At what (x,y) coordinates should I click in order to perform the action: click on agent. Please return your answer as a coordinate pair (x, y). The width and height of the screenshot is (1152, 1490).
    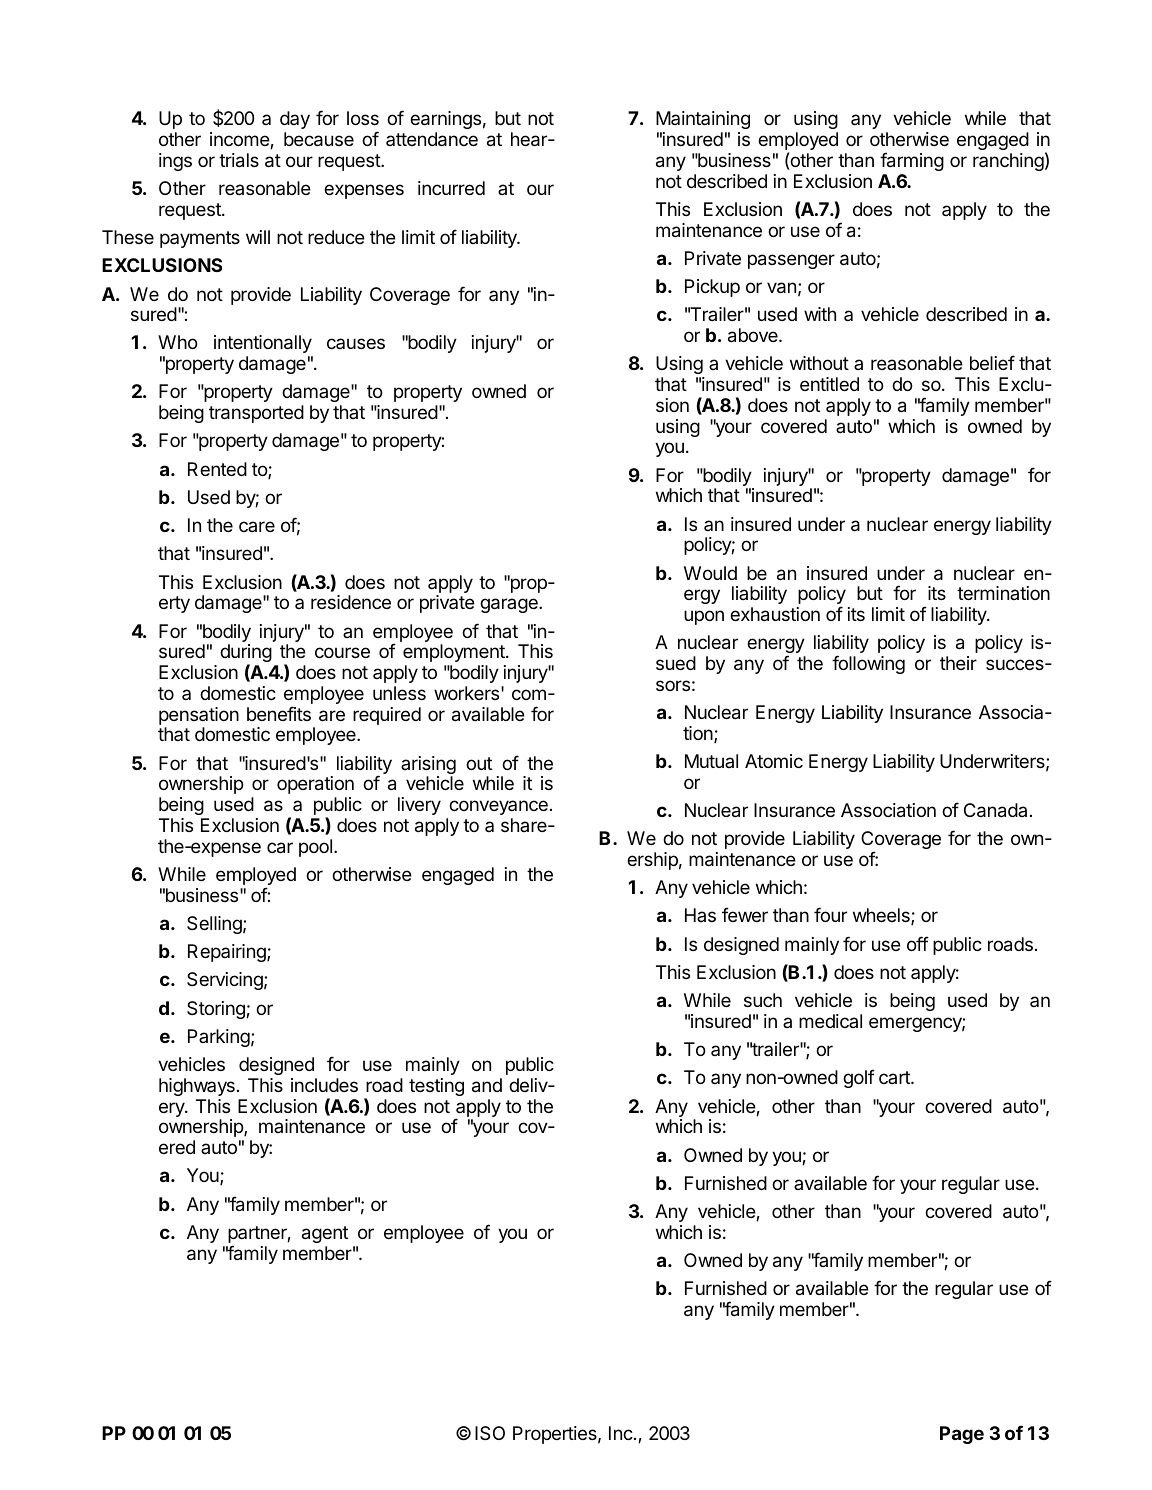
    Looking at the image, I should click on (325, 1234).
